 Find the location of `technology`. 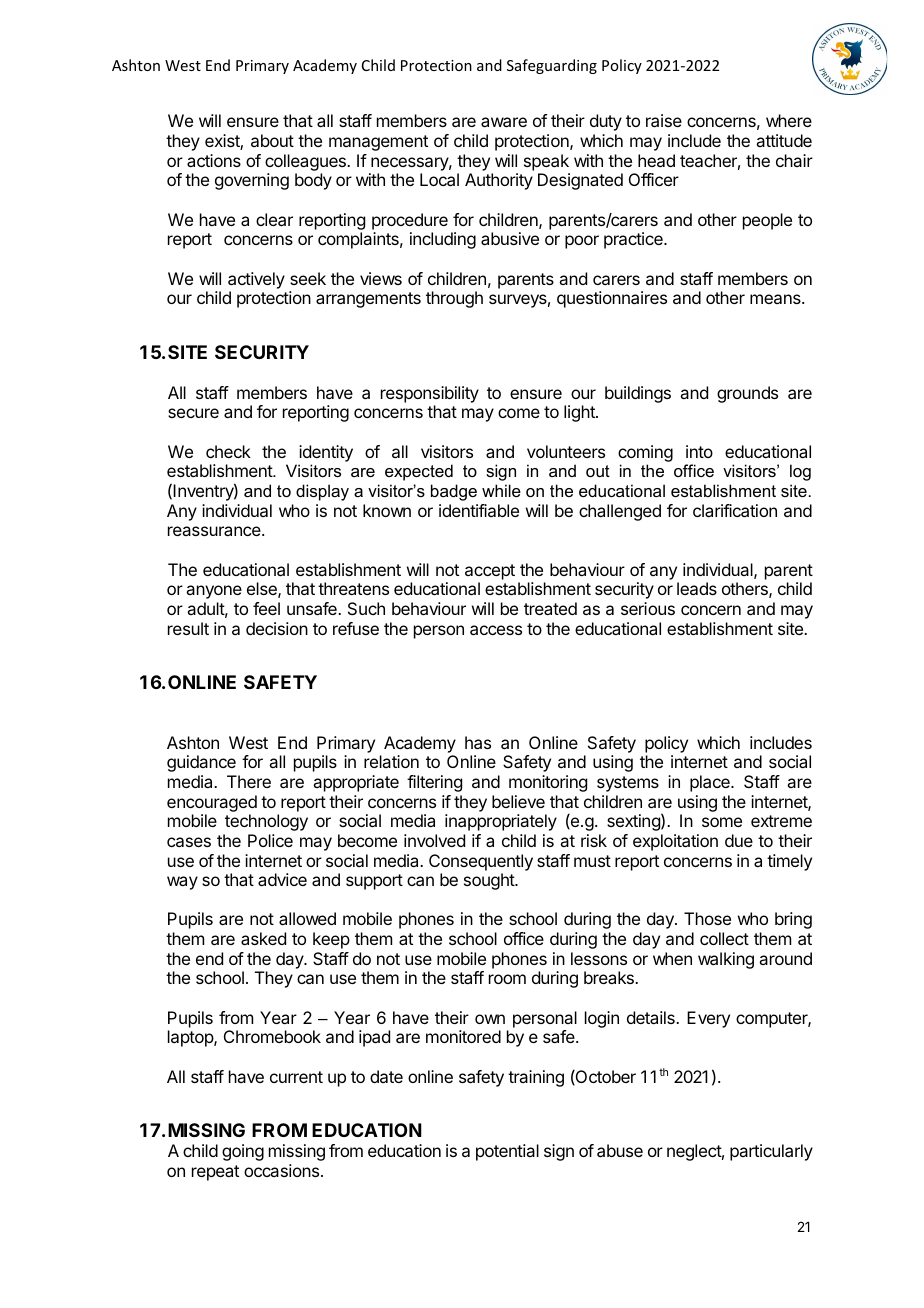

technology is located at coordinates (266, 822).
